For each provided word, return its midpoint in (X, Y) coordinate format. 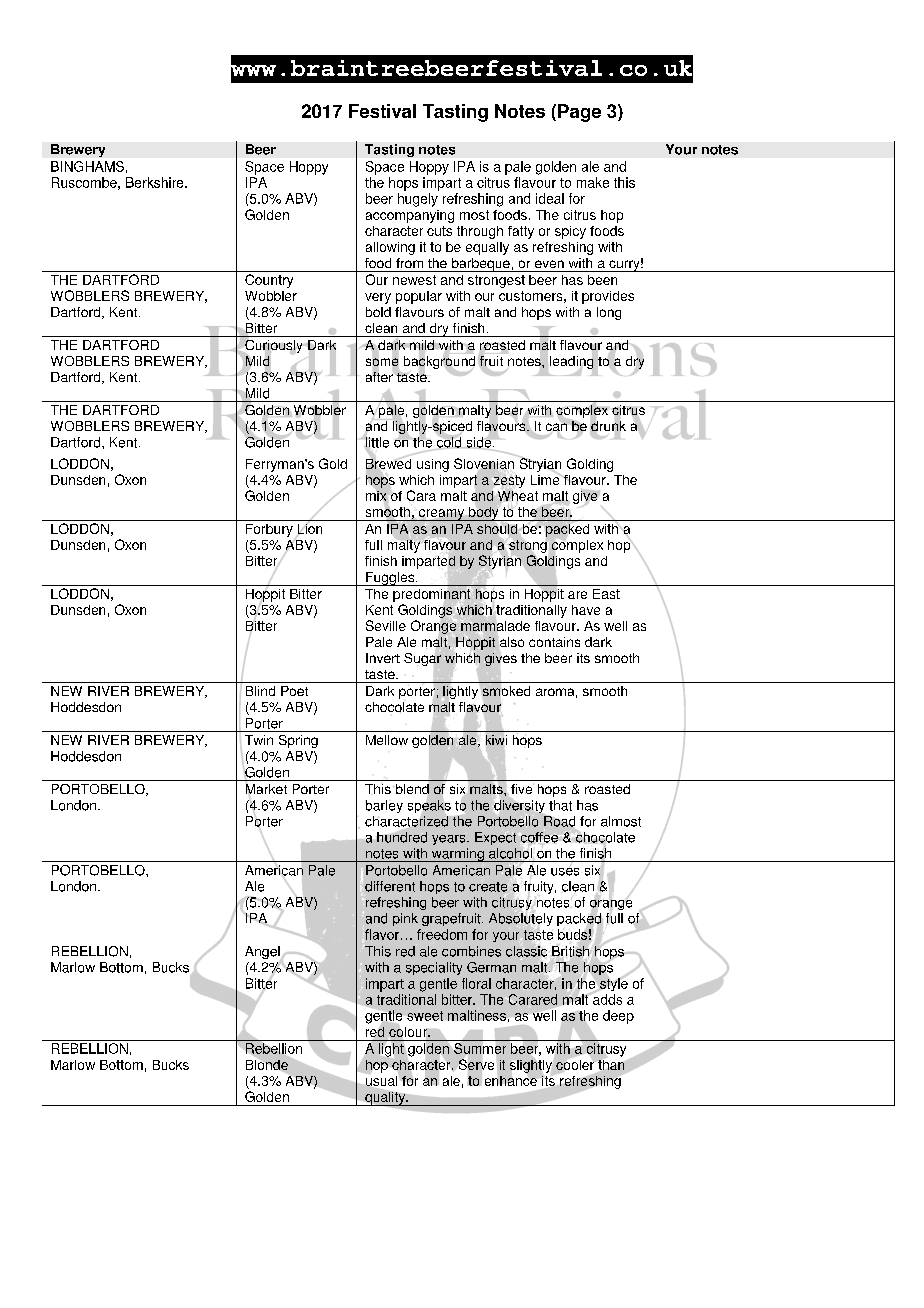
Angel (262, 952)
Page (579, 113)
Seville (386, 625)
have (586, 610)
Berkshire (156, 182)
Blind (260, 691)
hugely (418, 200)
